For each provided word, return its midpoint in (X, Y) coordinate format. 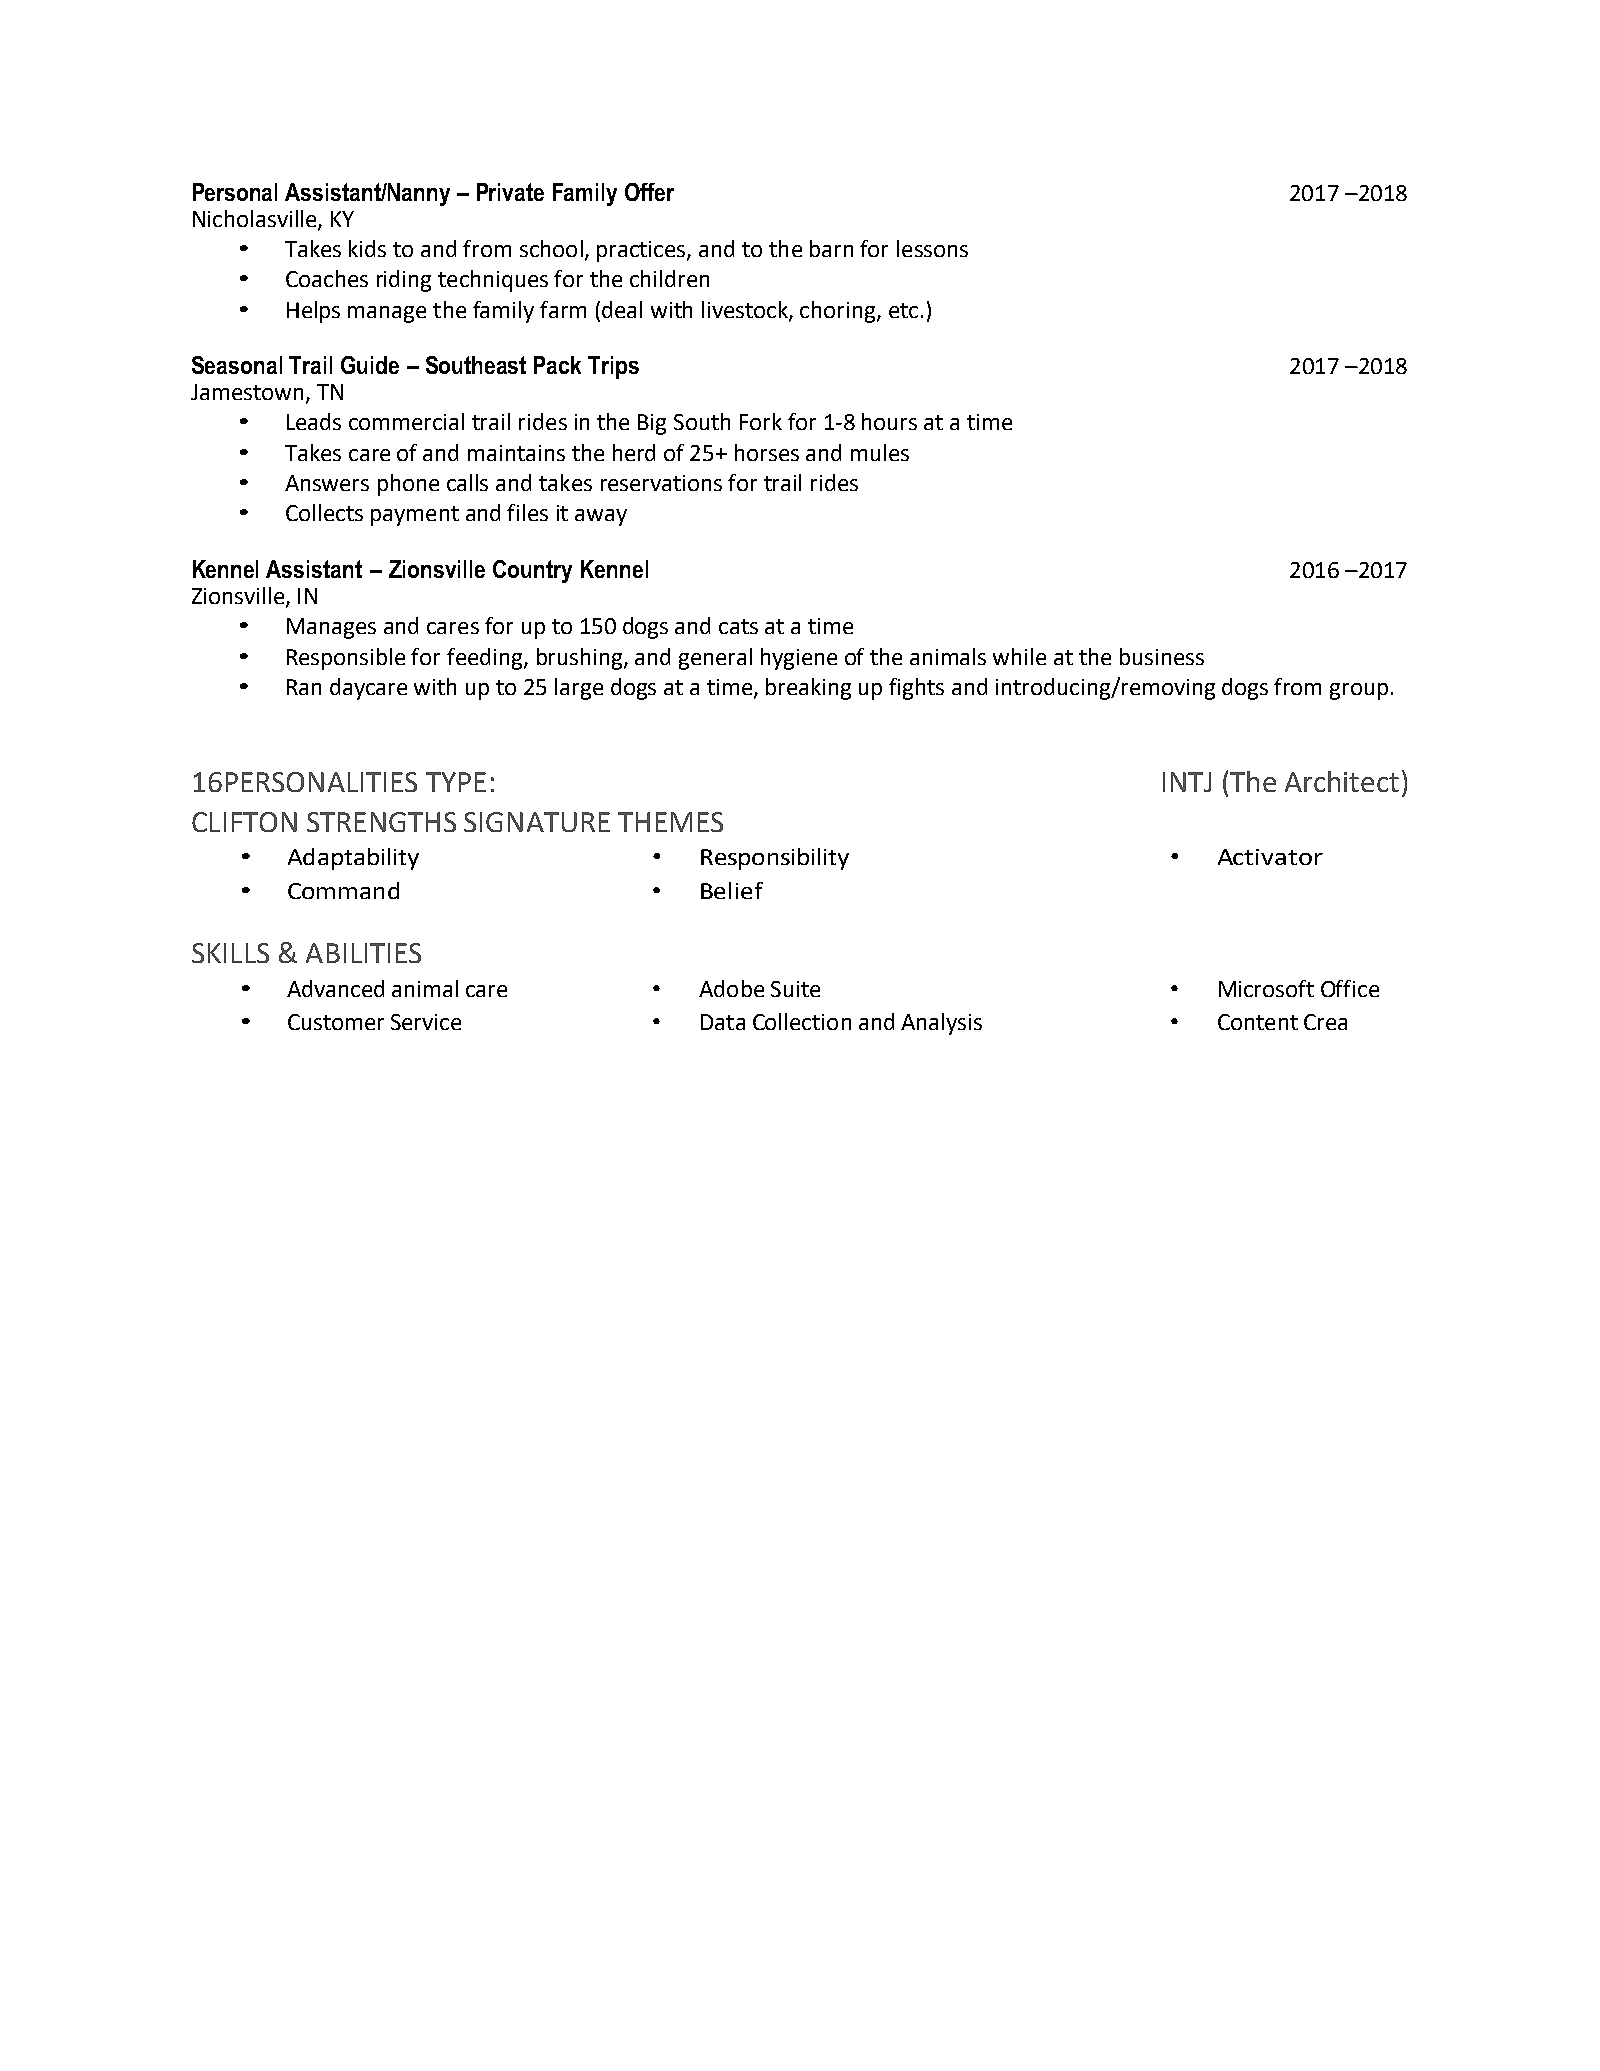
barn (831, 248)
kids (367, 248)
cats (738, 626)
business (1162, 656)
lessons (932, 248)
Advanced (335, 988)
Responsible (346, 659)
